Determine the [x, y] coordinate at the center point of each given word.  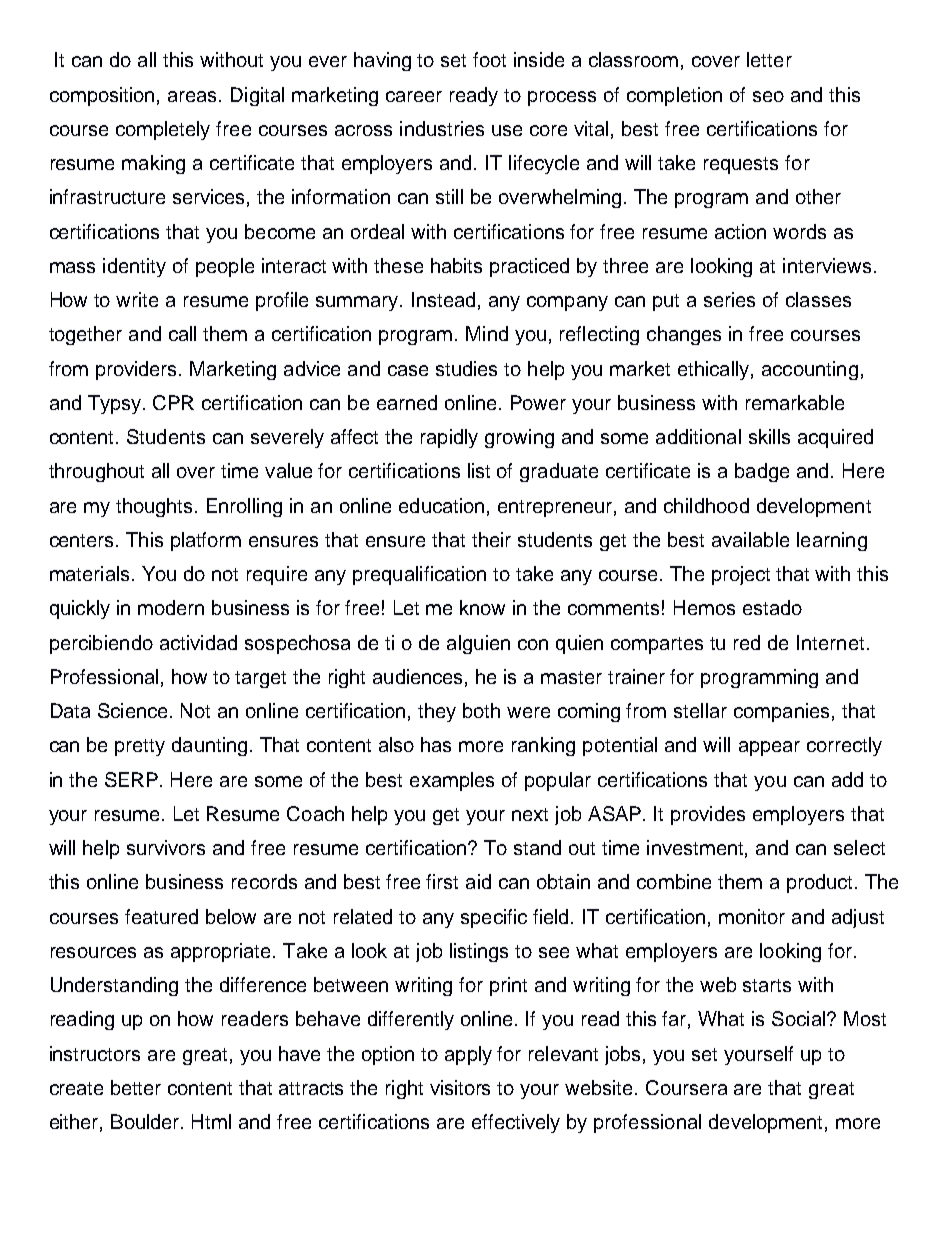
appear [769, 748]
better [136, 1087]
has [436, 744]
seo [768, 96]
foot [489, 59]
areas [194, 96]
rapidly [449, 438]
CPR [173, 402]
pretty [140, 747]
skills [769, 436]
